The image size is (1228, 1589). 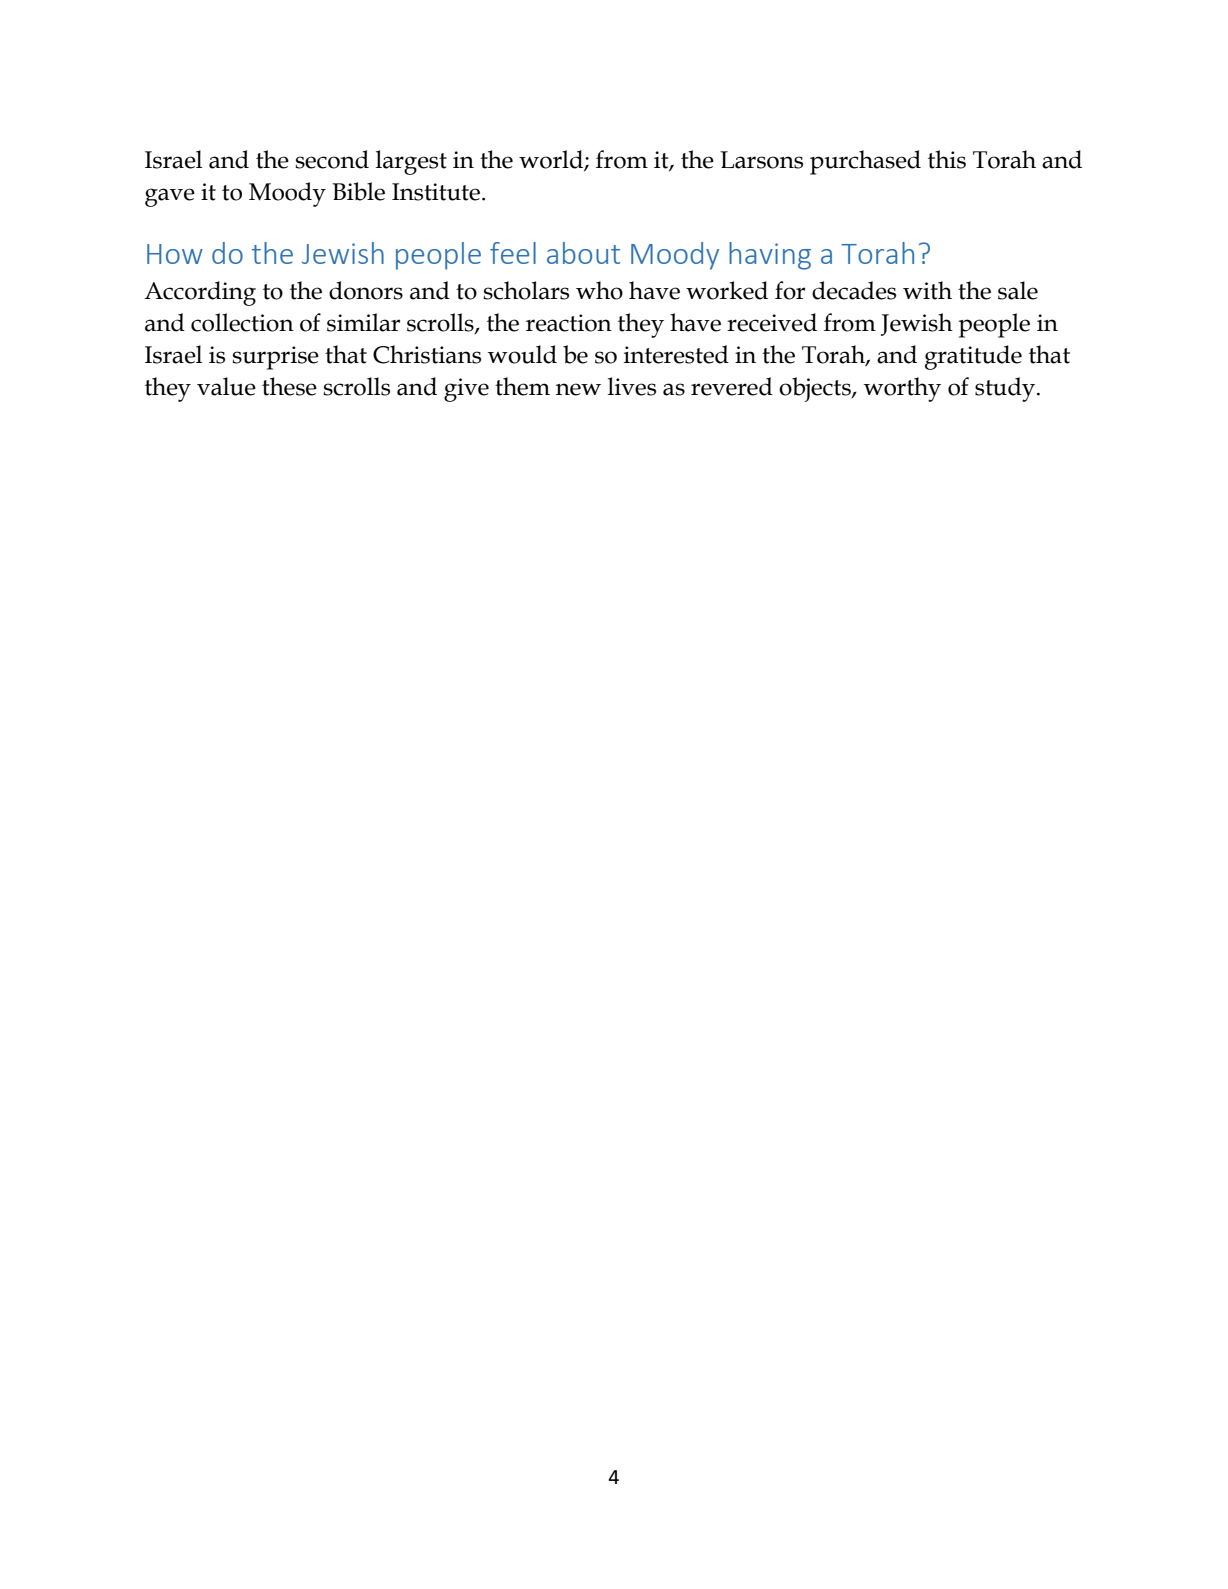 What do you see at coordinates (289, 386) in the document?
I see `these` at bounding box center [289, 386].
